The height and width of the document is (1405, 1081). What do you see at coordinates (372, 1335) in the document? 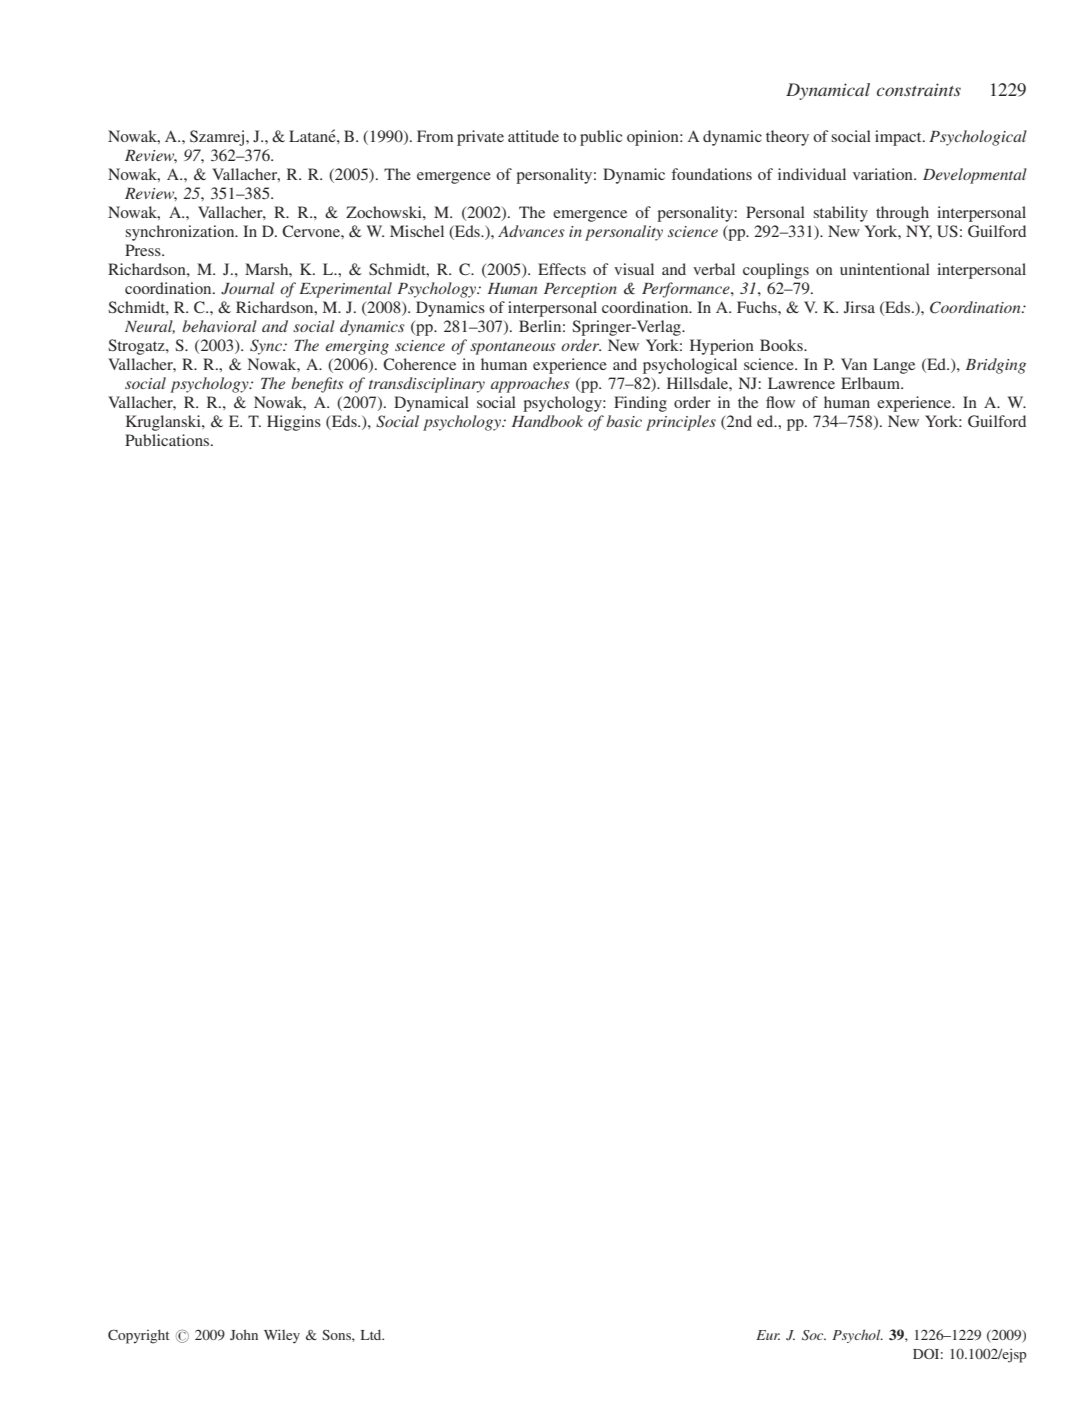
I see `Ltd` at bounding box center [372, 1335].
